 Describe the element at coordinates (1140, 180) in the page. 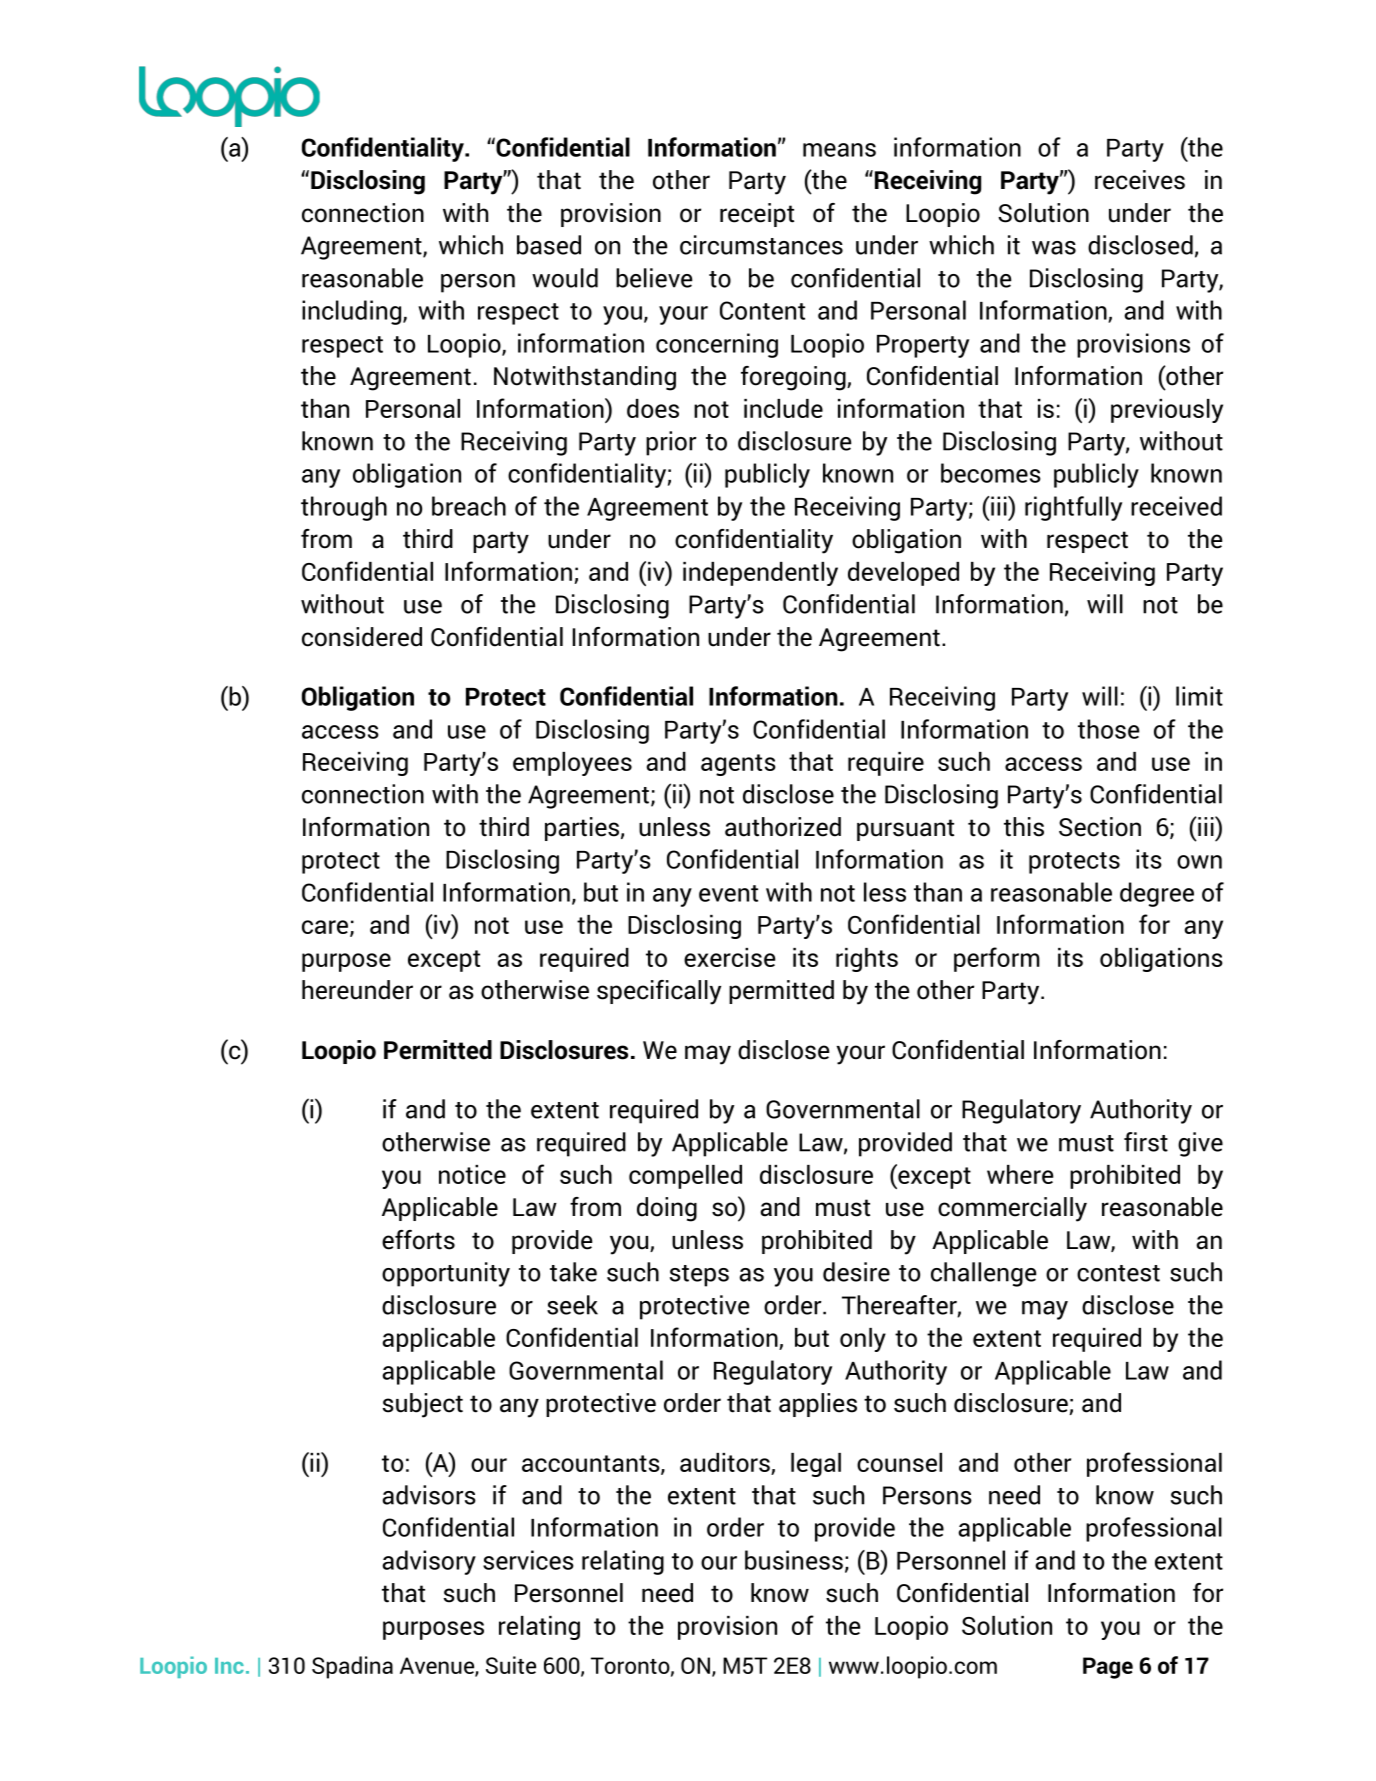

I see `receives` at that location.
